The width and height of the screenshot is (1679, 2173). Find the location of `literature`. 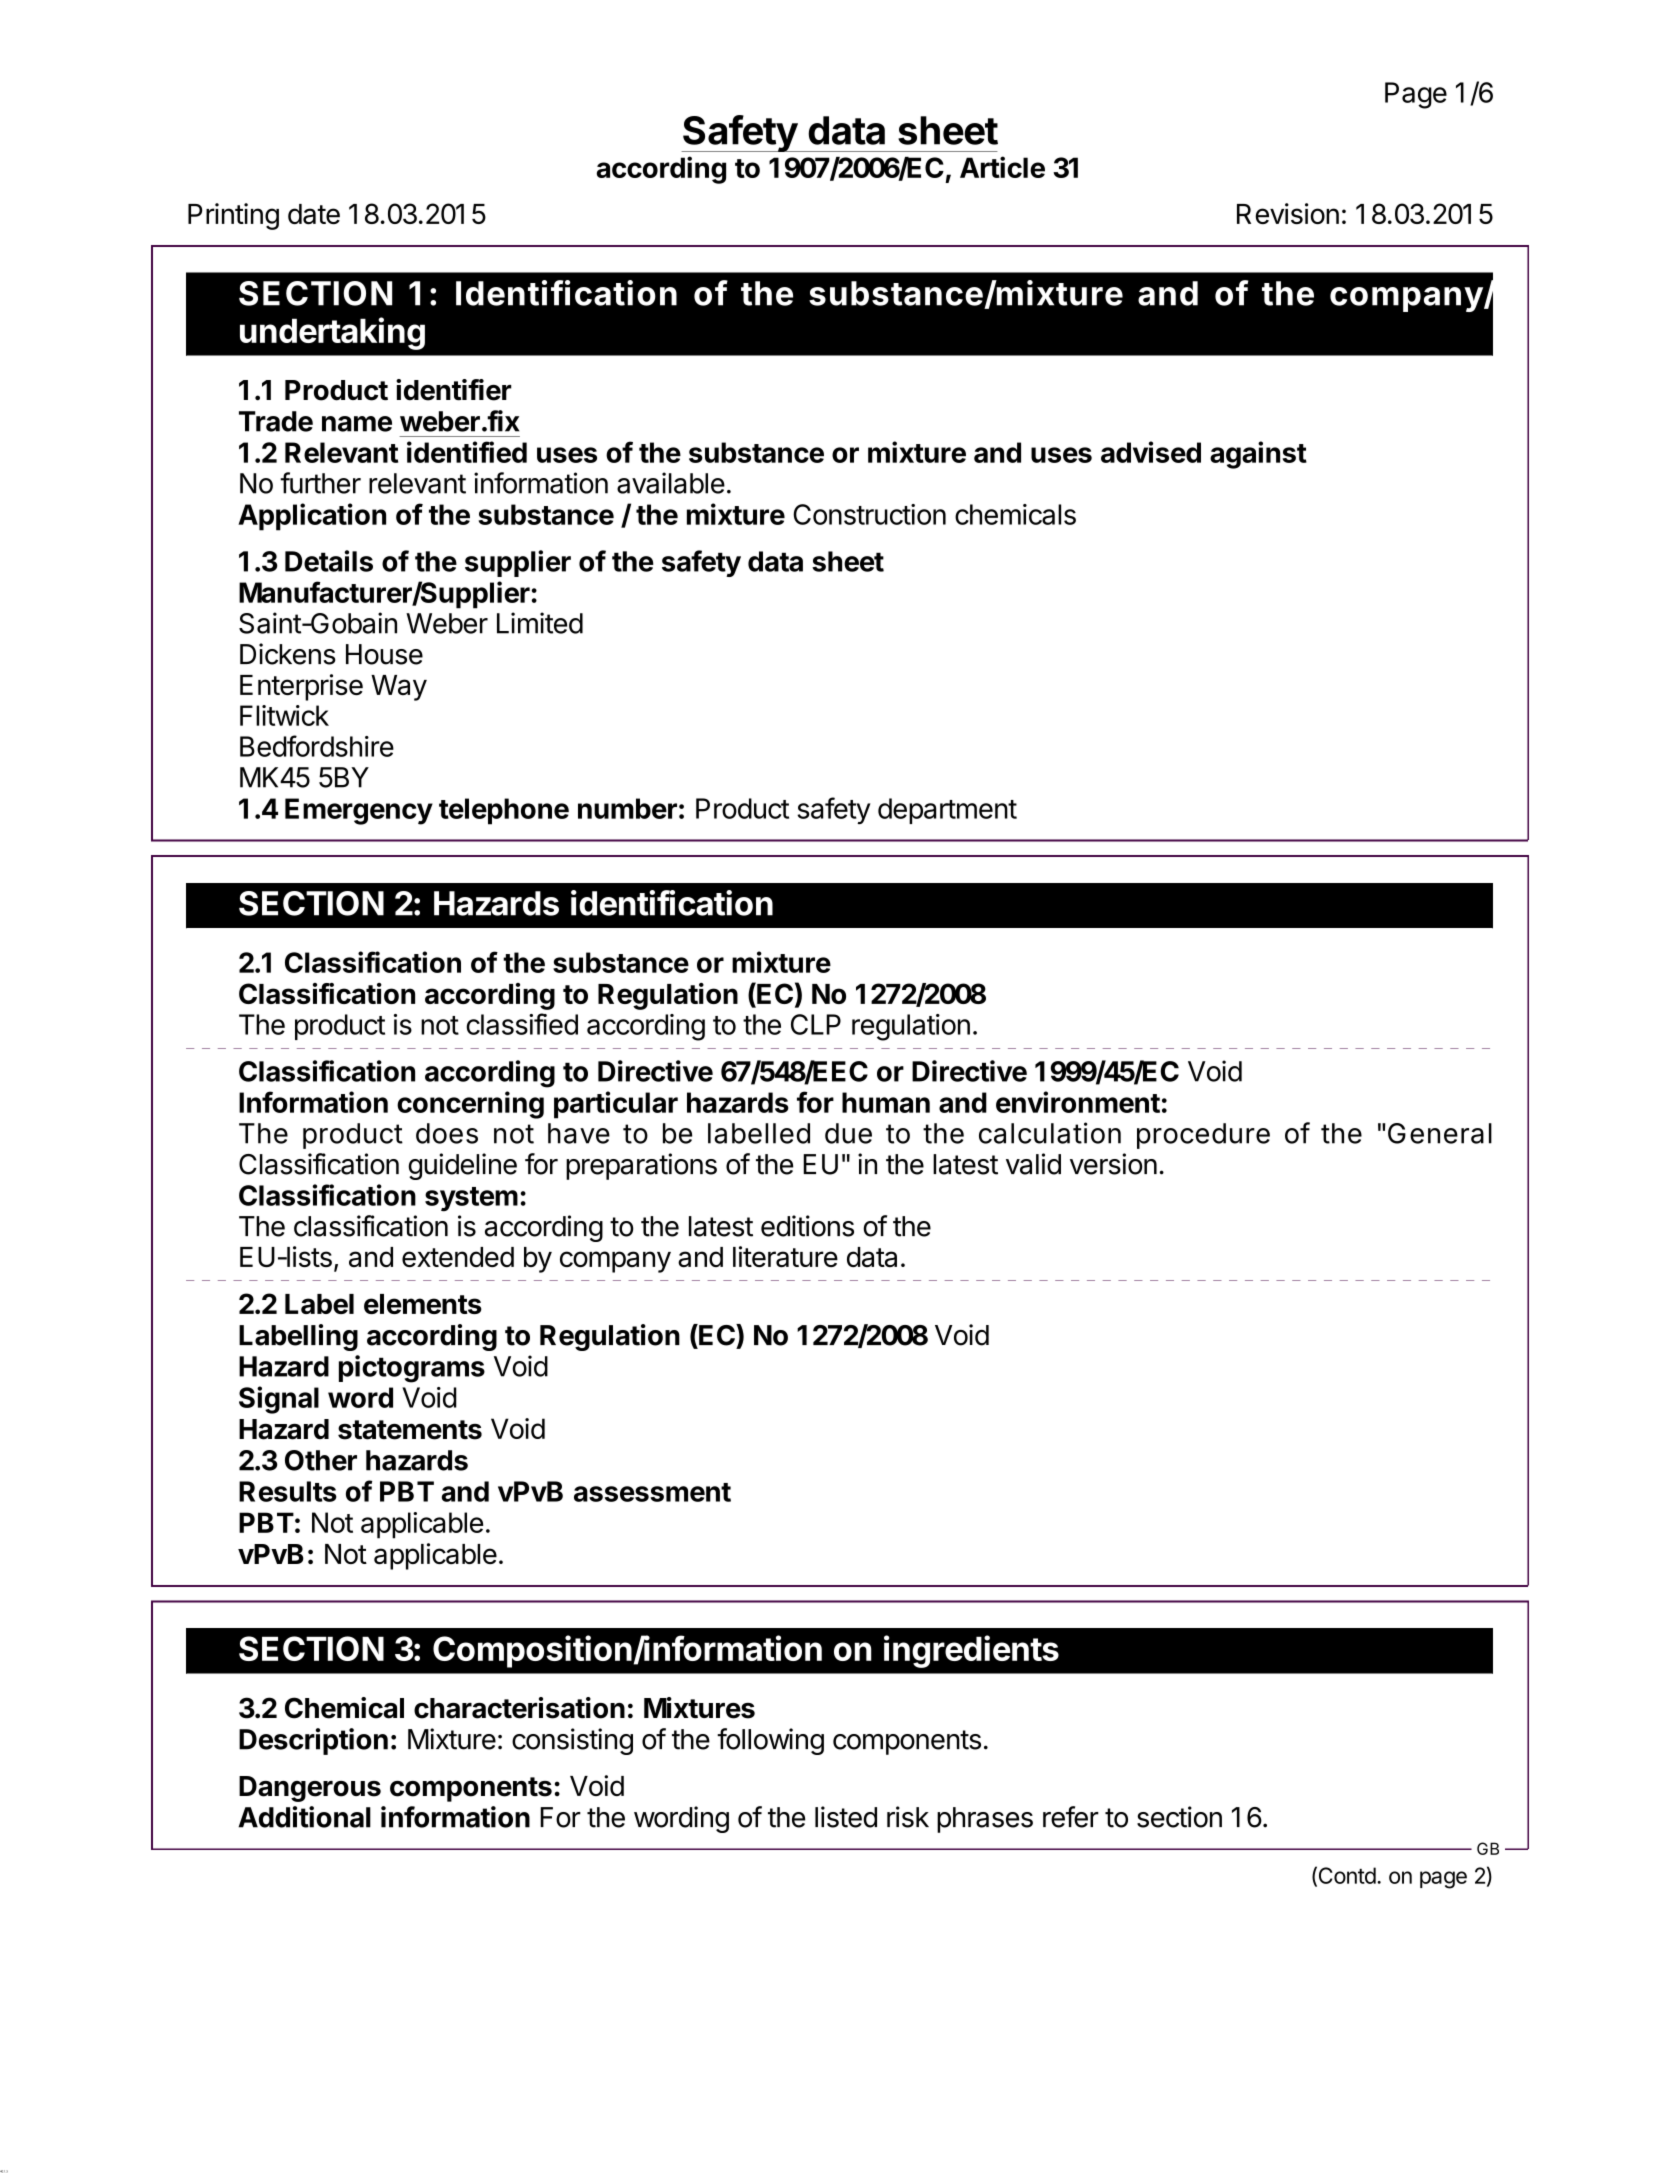

literature is located at coordinates (785, 1257).
